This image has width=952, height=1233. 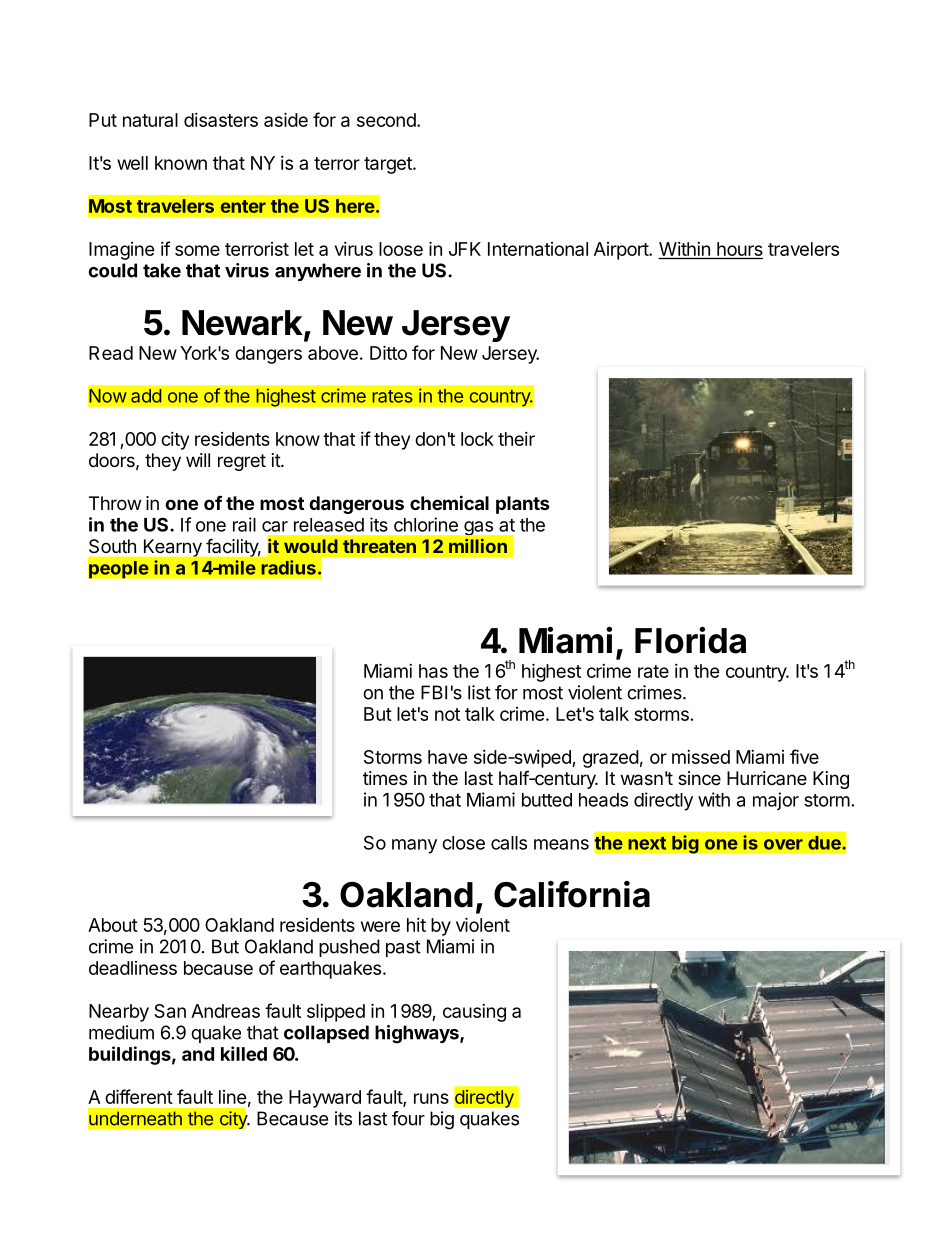 I want to click on target, so click(x=389, y=165).
